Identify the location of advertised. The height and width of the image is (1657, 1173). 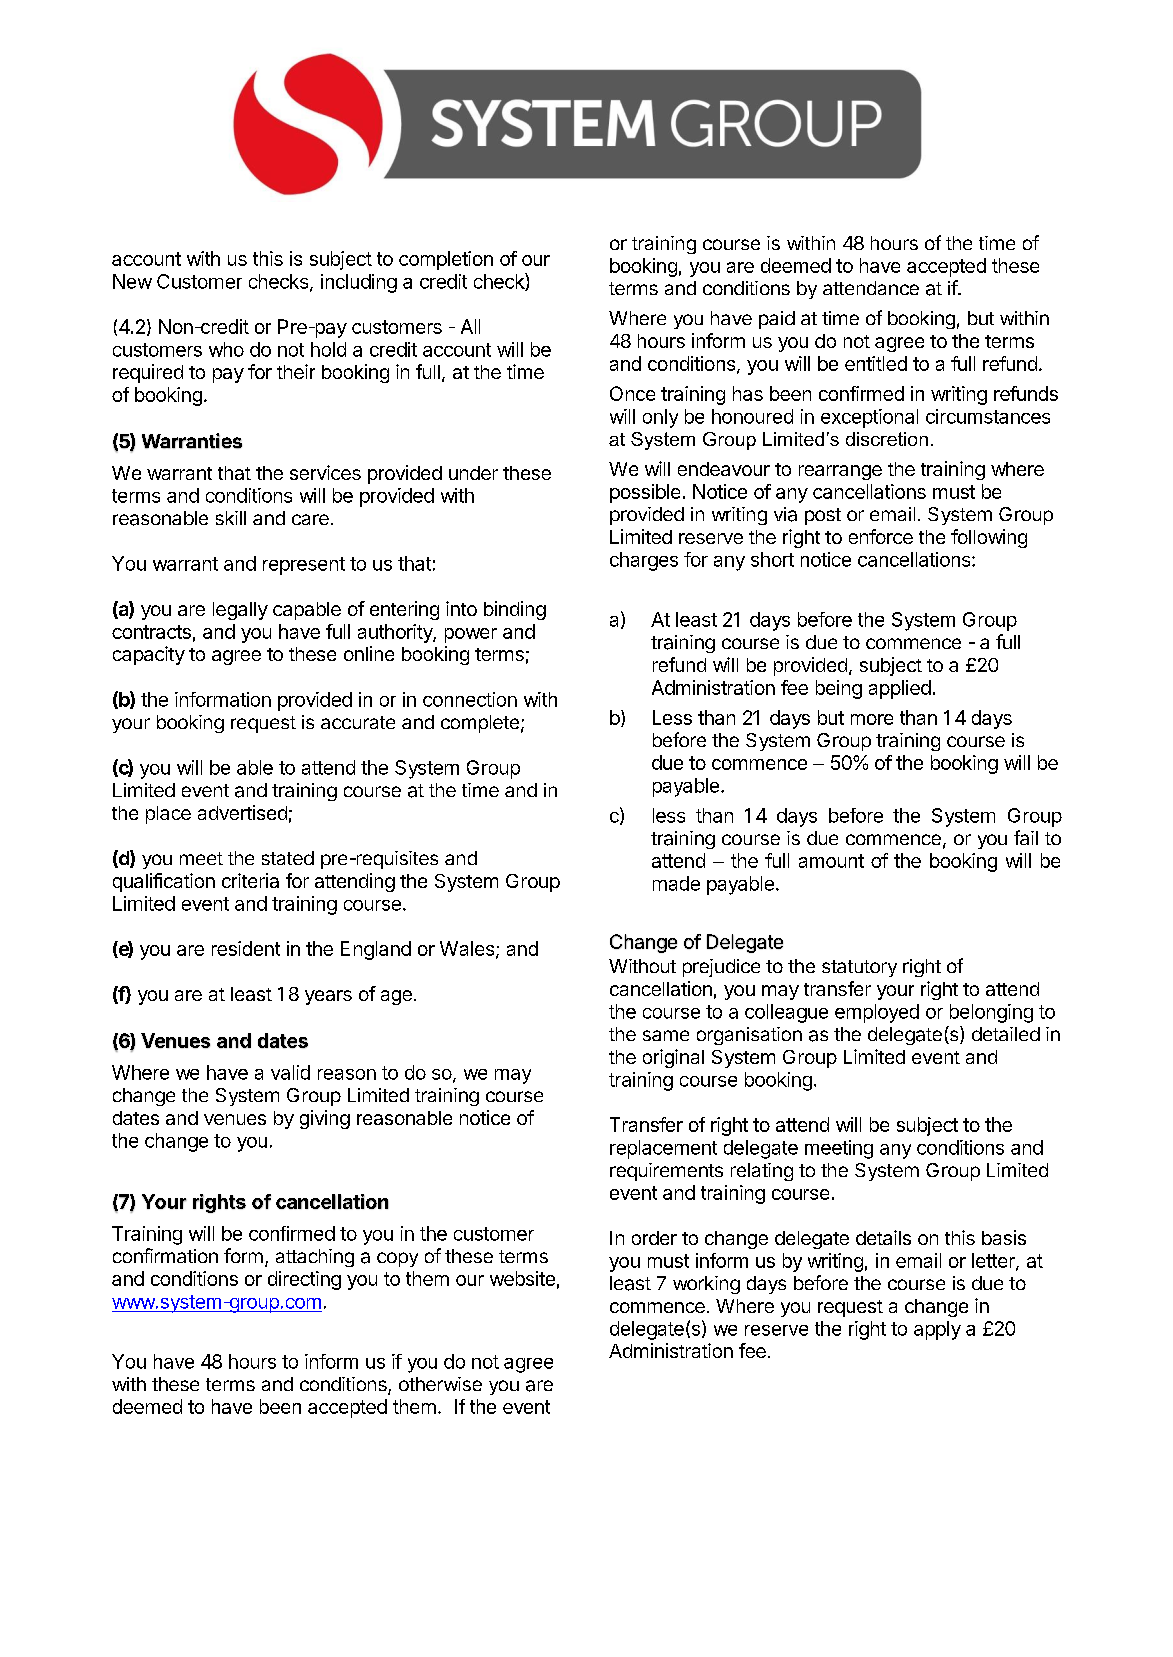
(242, 812).
